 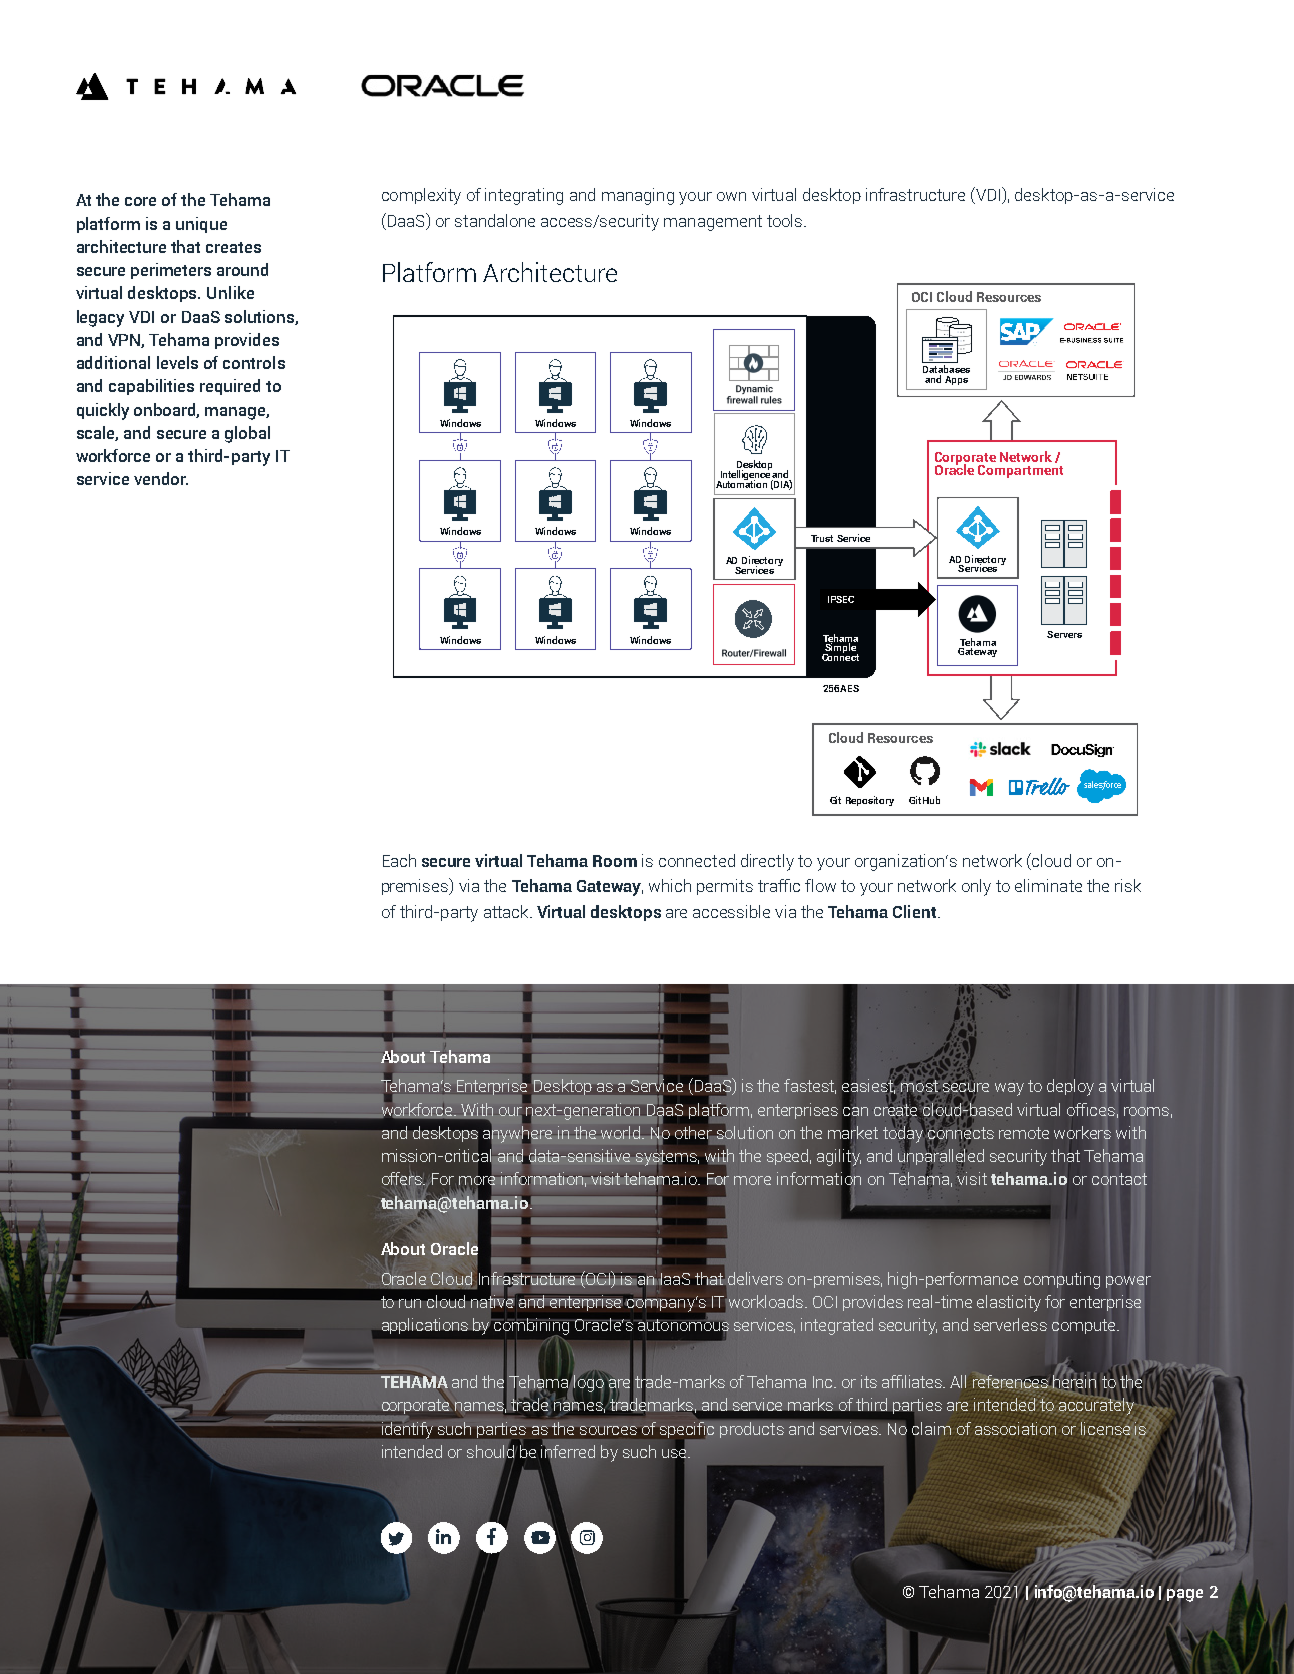 What do you see at coordinates (941, 1157) in the screenshot?
I see `unparalleled` at bounding box center [941, 1157].
